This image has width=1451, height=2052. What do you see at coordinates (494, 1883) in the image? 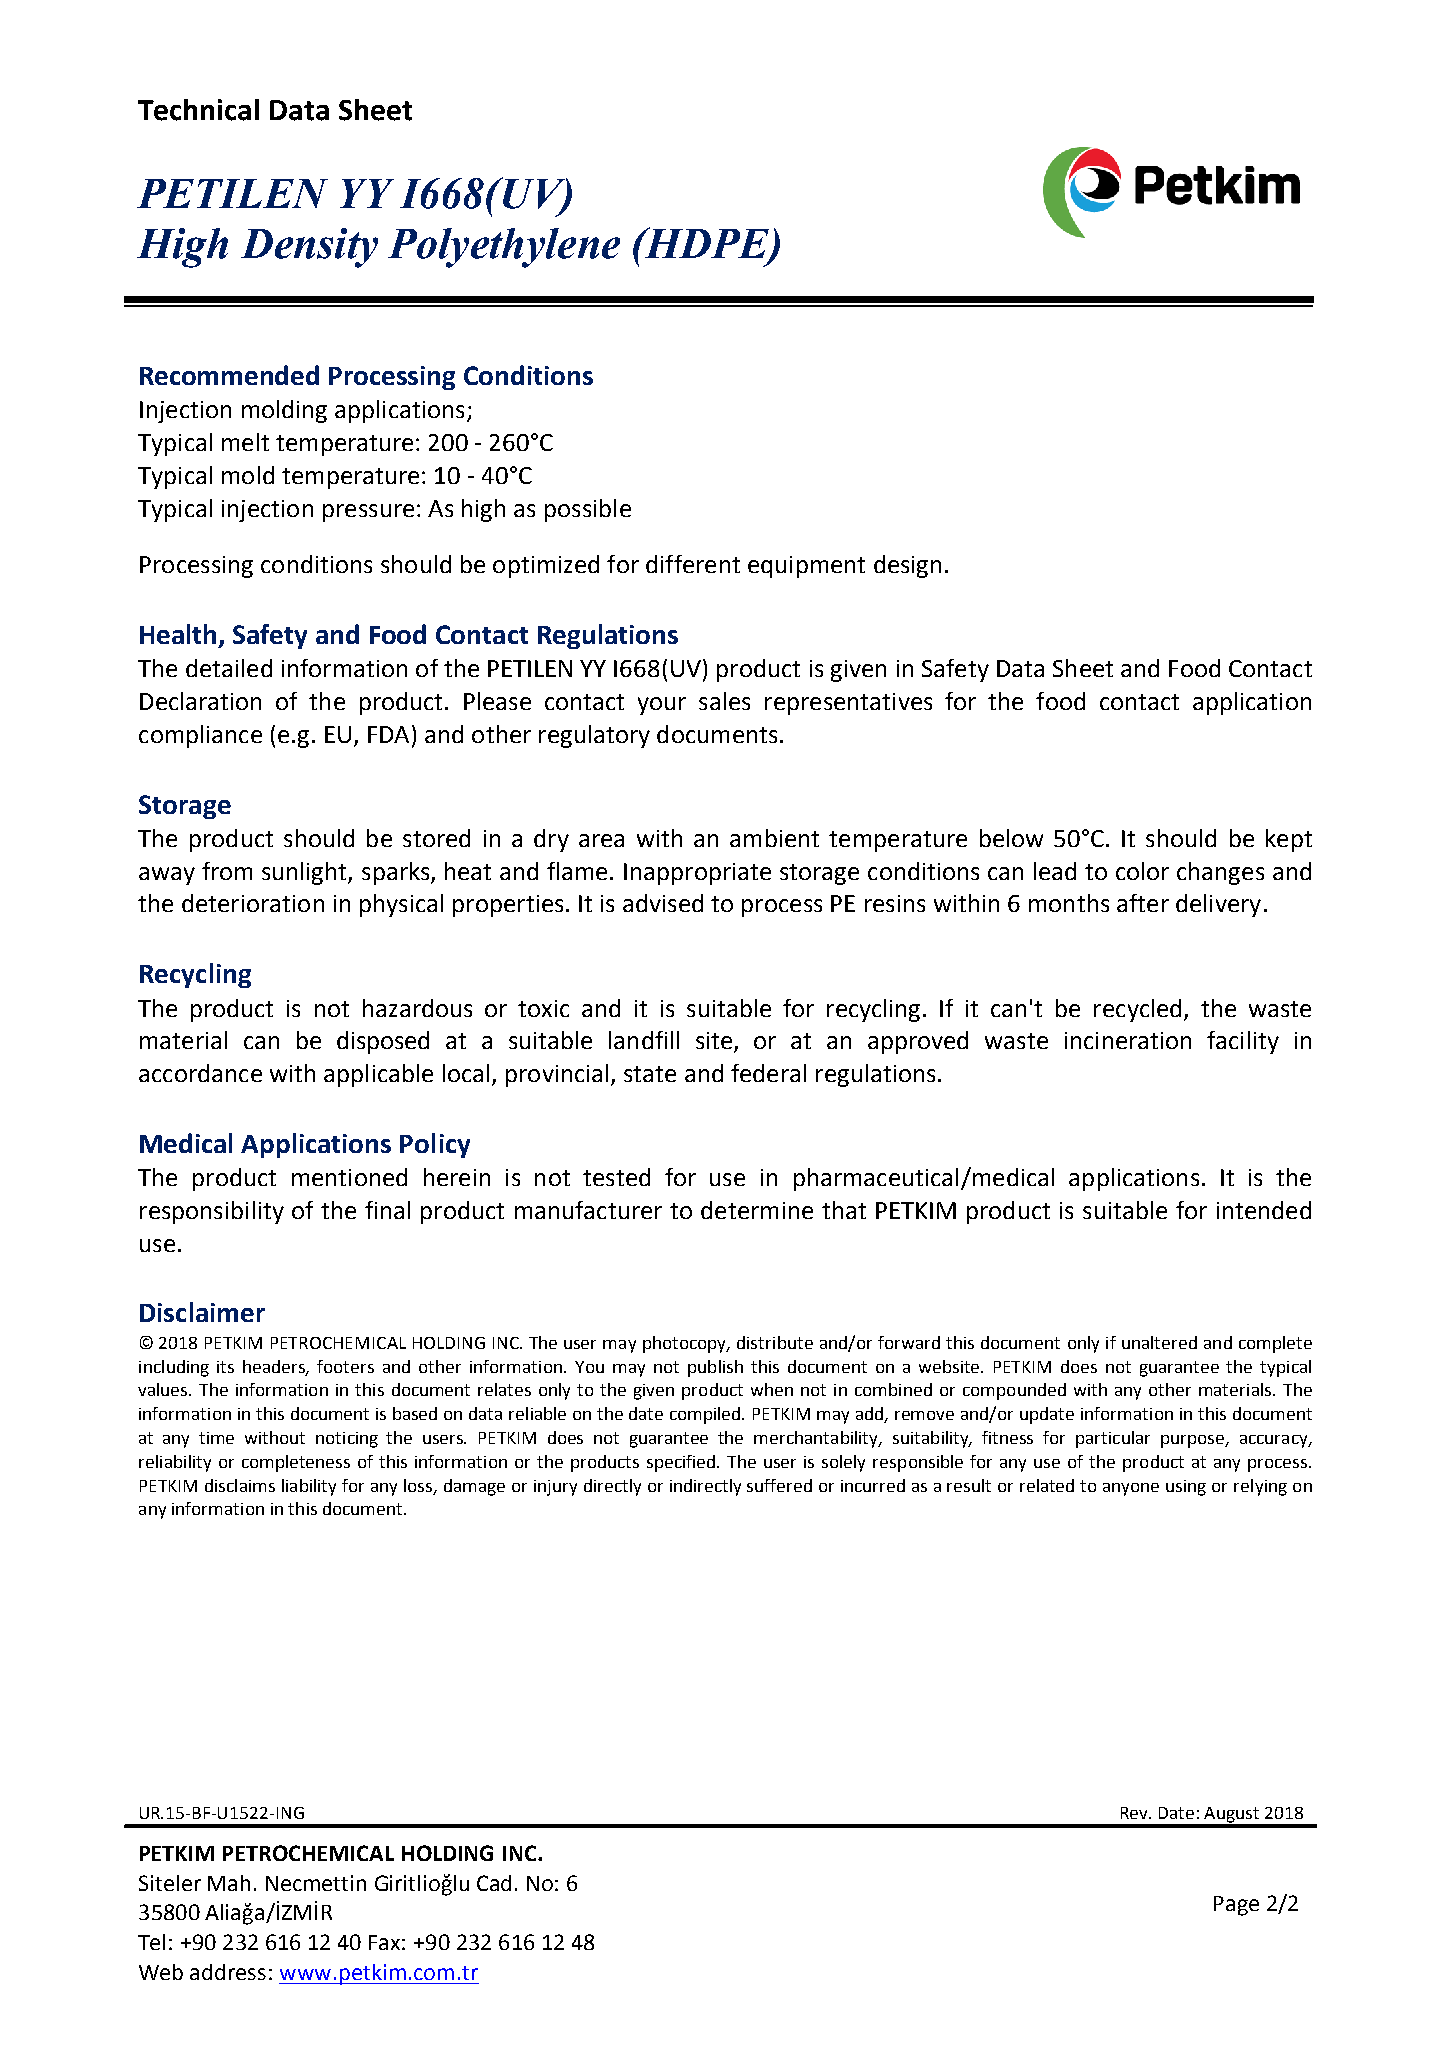
I see `Cad` at bounding box center [494, 1883].
